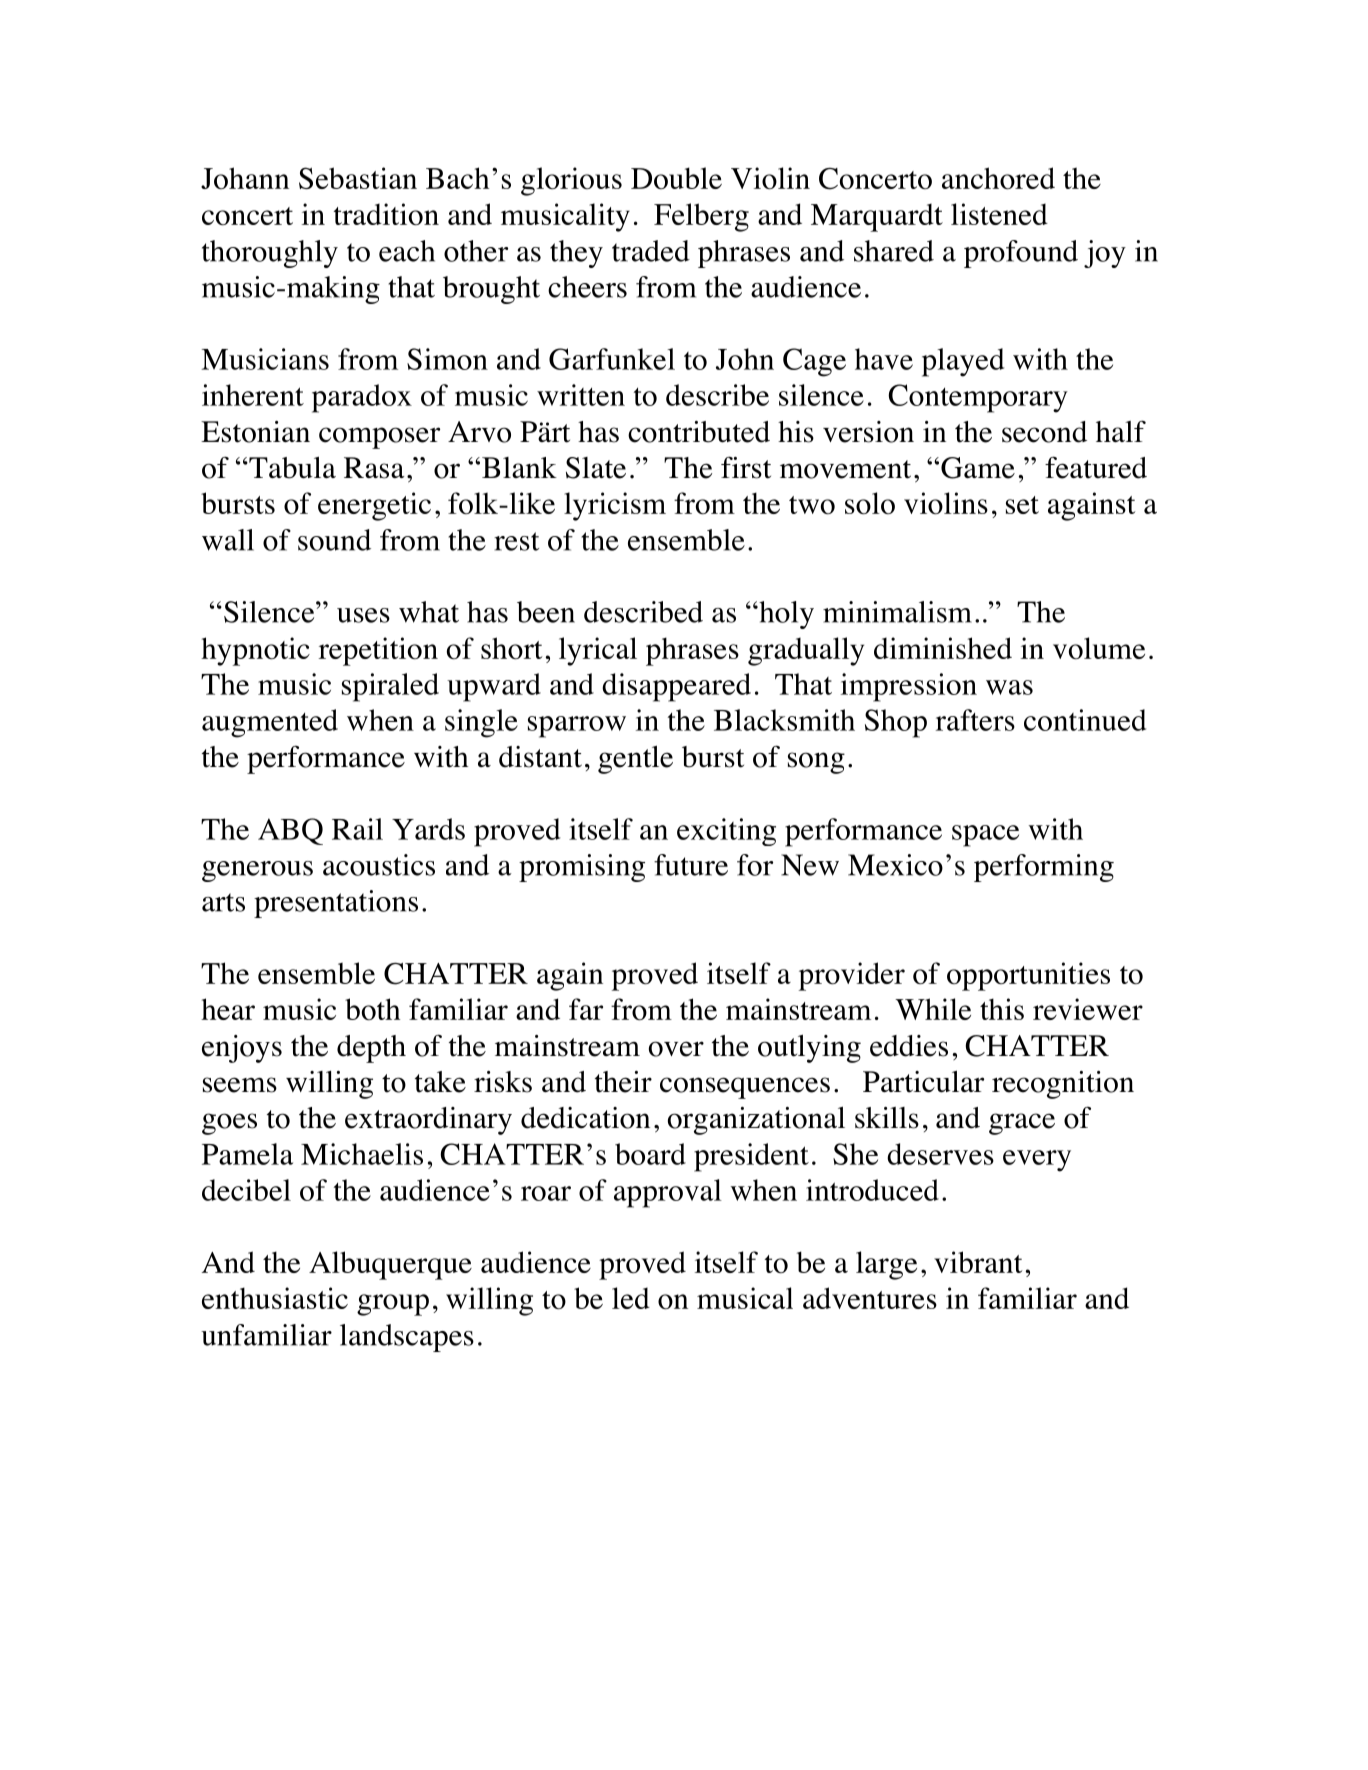 The image size is (1368, 1770). Describe the element at coordinates (1022, 505) in the screenshot. I see `set` at that location.
